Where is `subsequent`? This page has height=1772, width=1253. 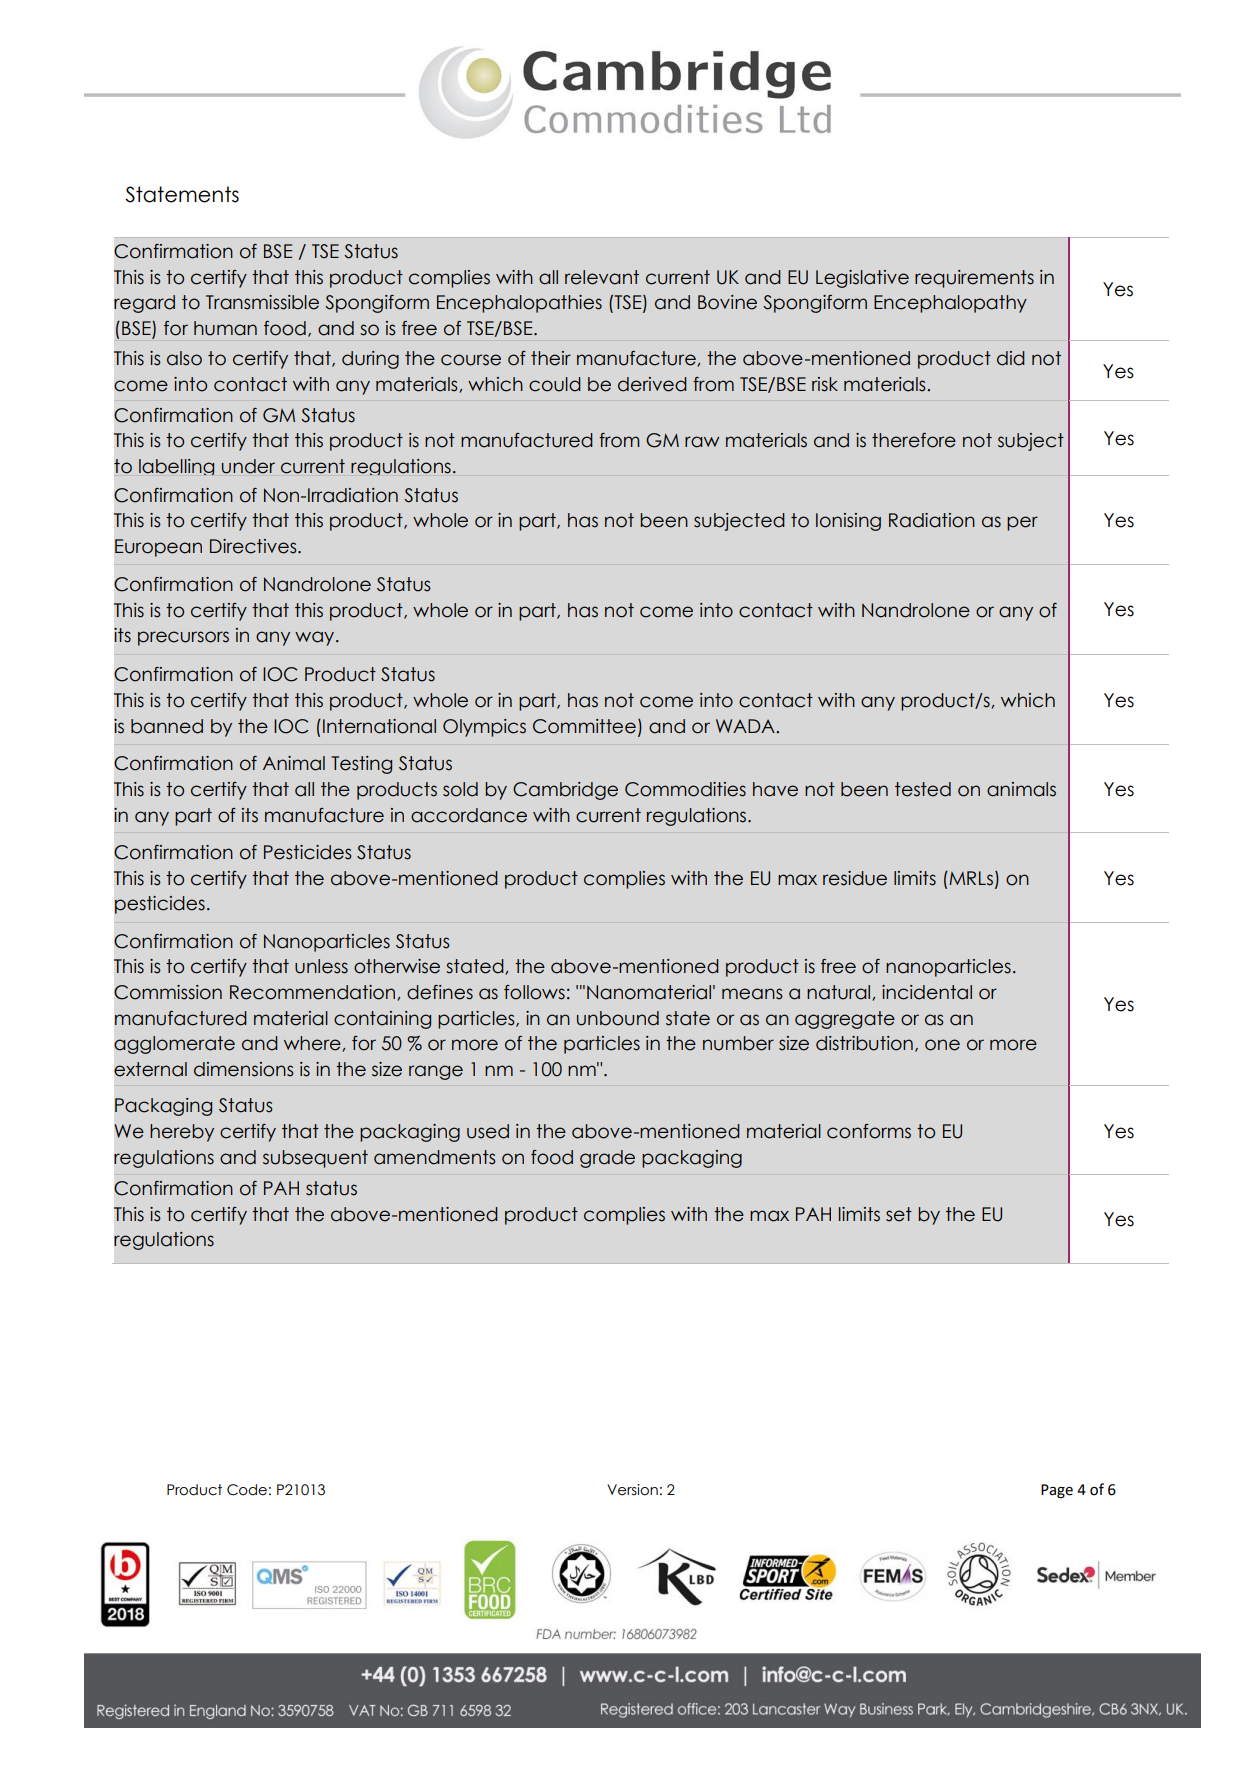
subsequent is located at coordinates (315, 1159).
